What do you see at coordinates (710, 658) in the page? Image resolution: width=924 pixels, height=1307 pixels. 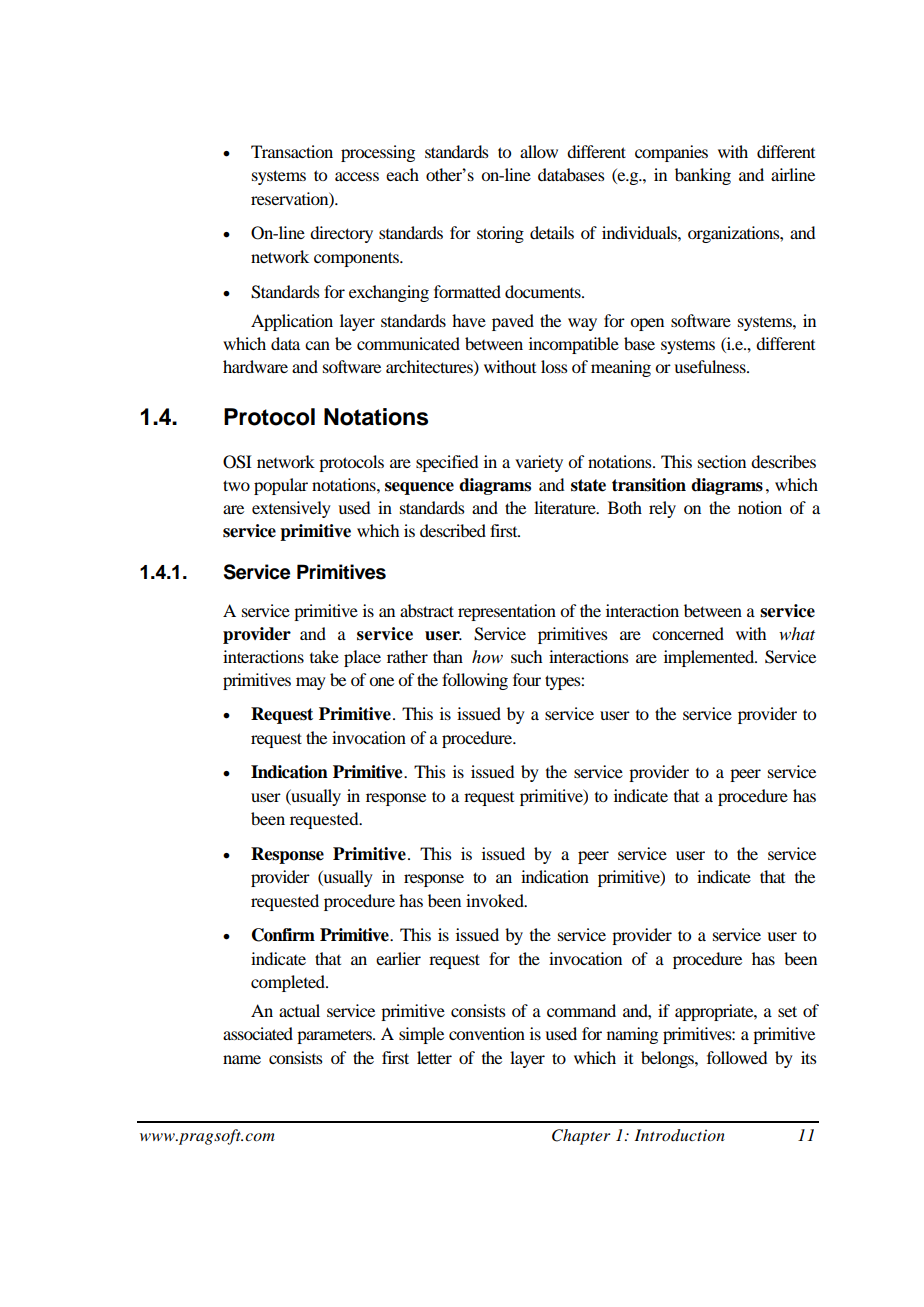 I see `implemented` at bounding box center [710, 658].
